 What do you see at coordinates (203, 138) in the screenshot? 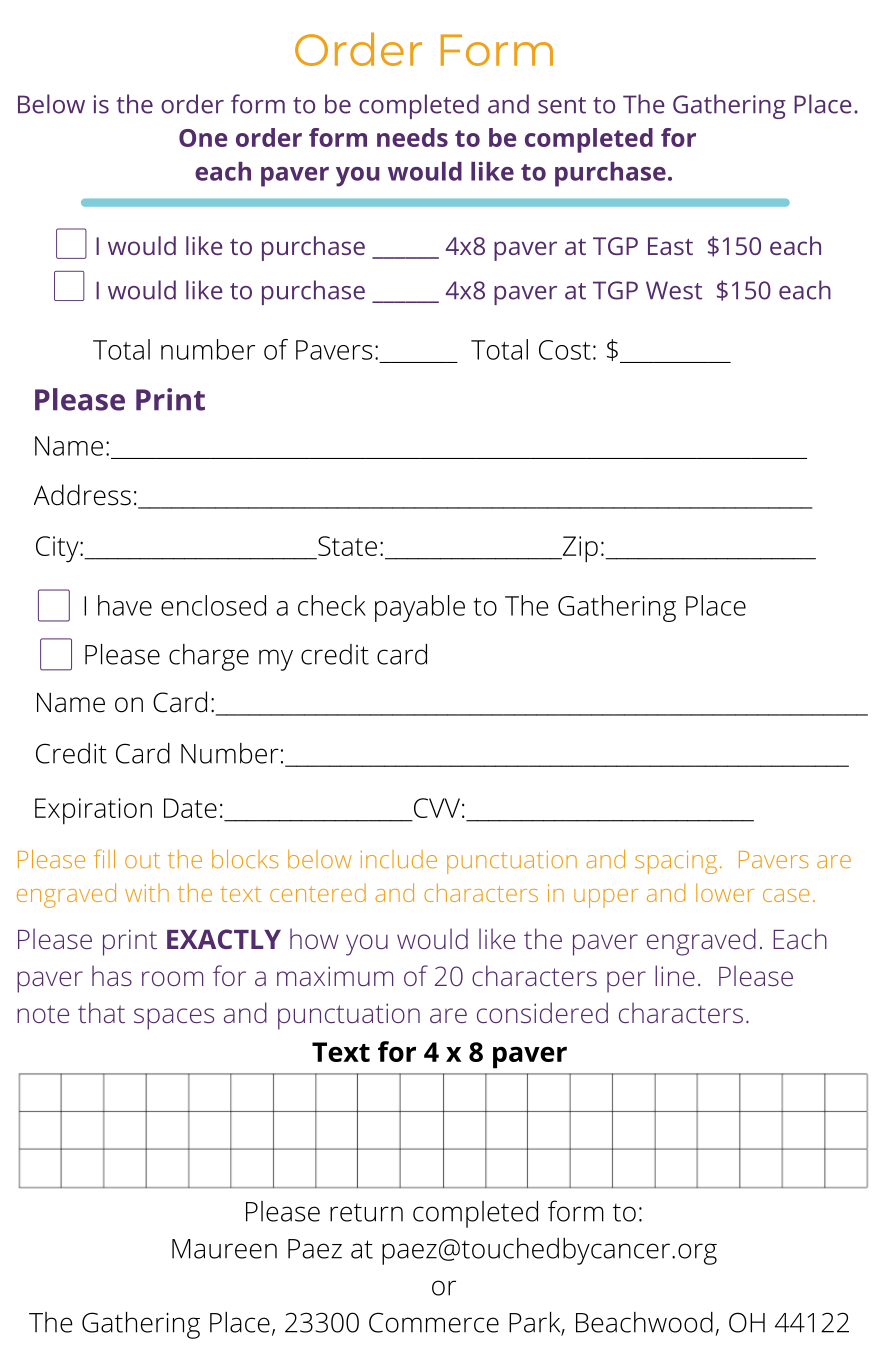
I see `One` at bounding box center [203, 138].
